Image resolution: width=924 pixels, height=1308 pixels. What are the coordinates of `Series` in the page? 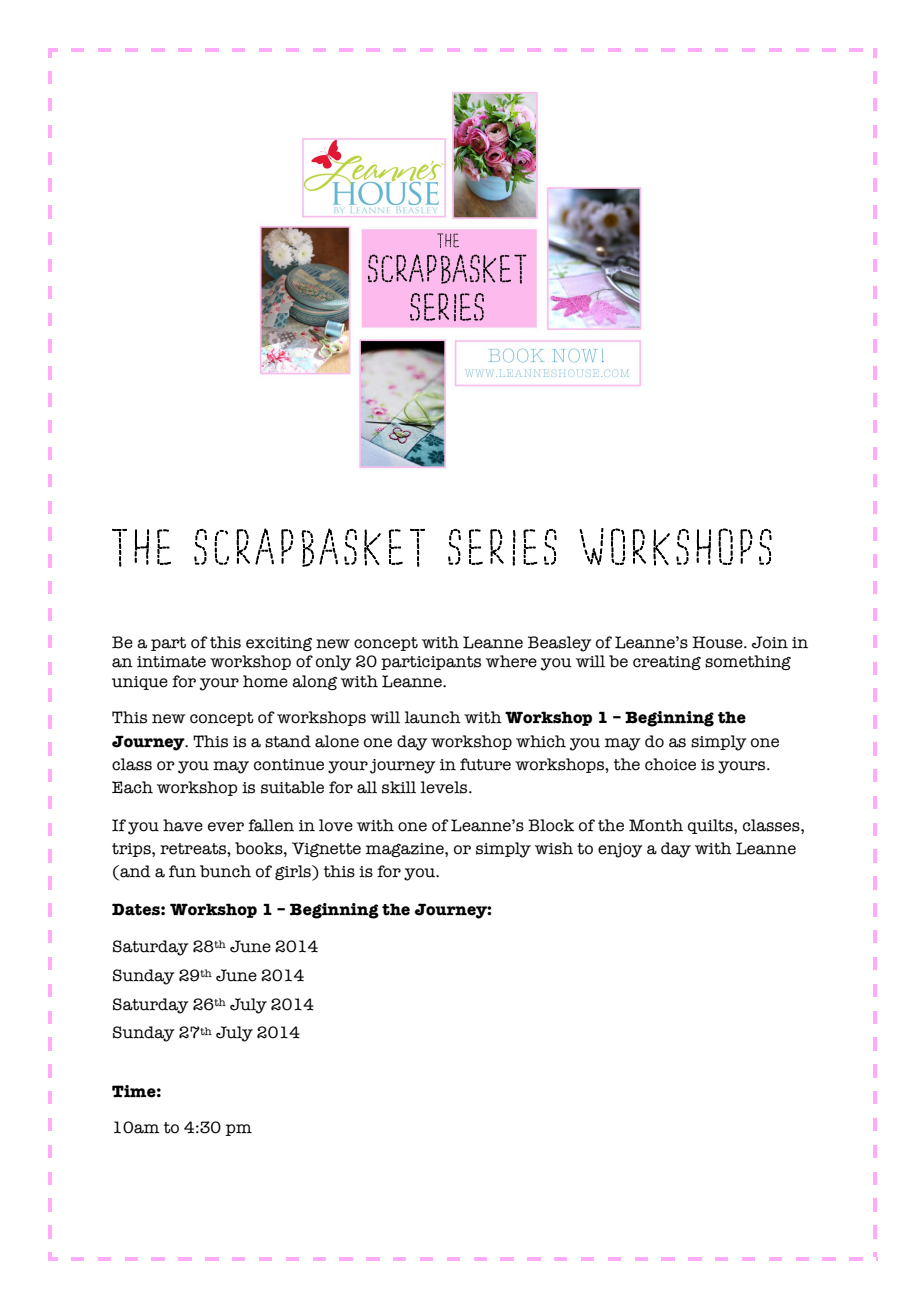 It's located at (502, 547).
